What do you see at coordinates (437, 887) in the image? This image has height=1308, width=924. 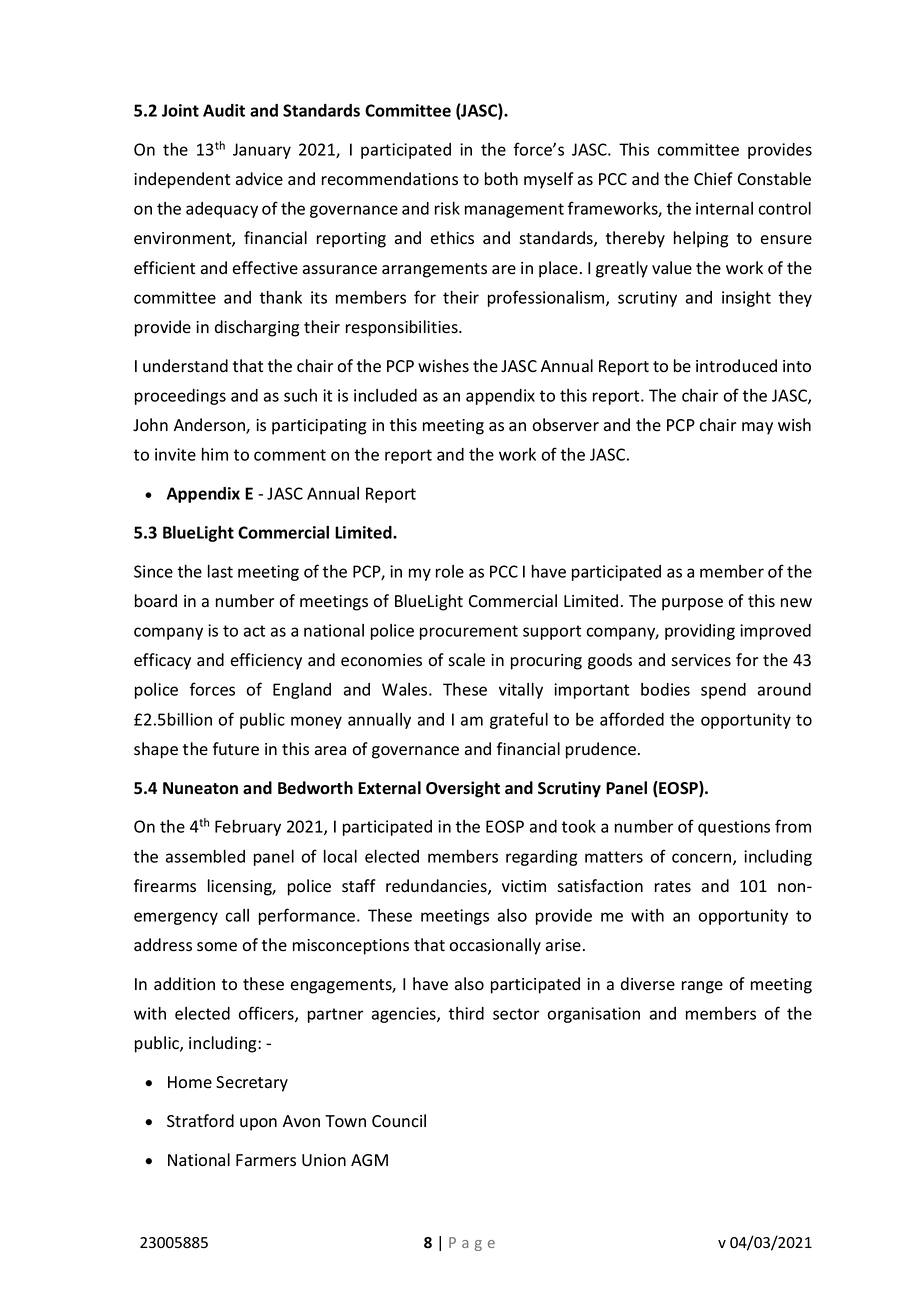 I see `redundancies` at bounding box center [437, 887].
